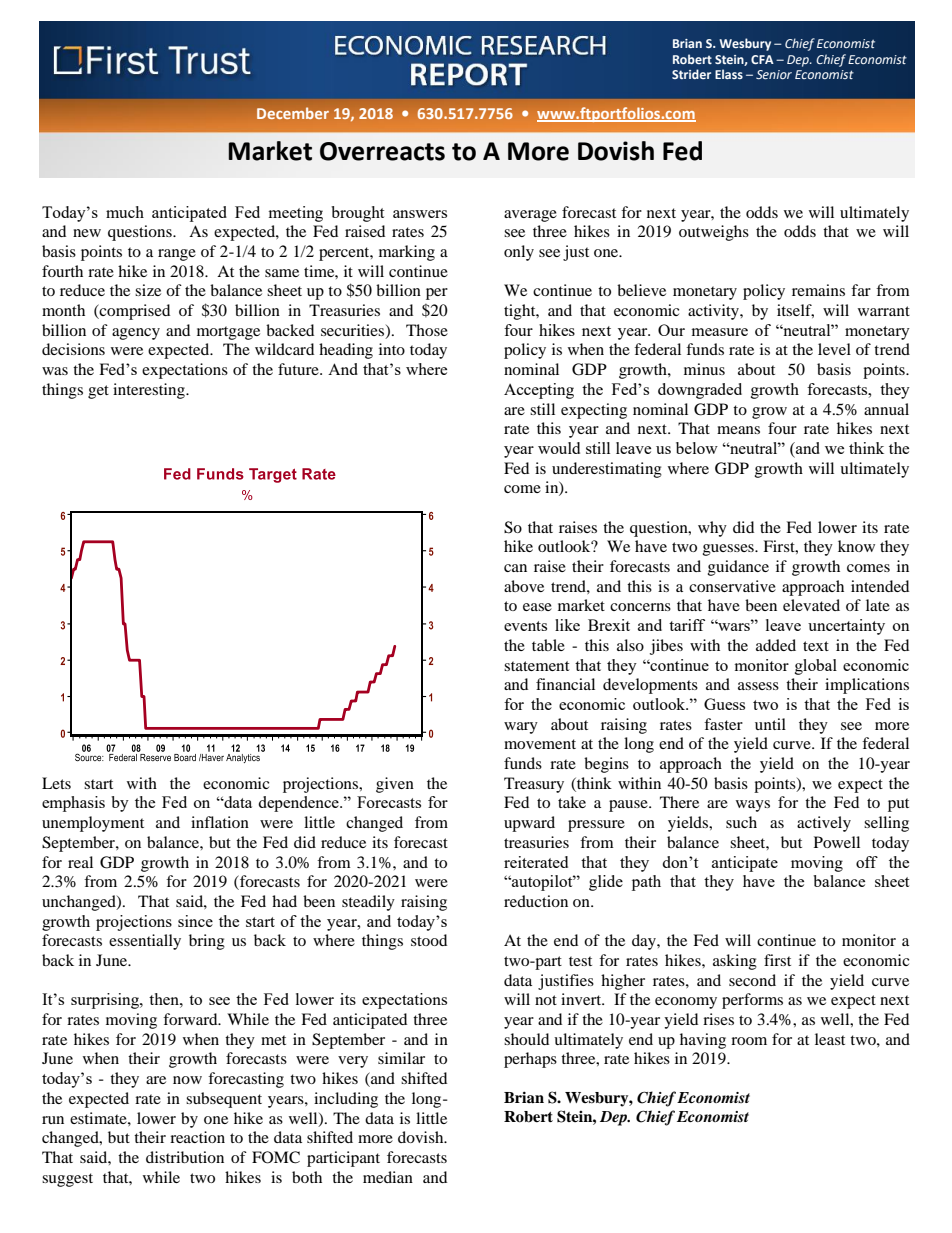  Describe the element at coordinates (136, 334) in the page. I see `agency` at that location.
